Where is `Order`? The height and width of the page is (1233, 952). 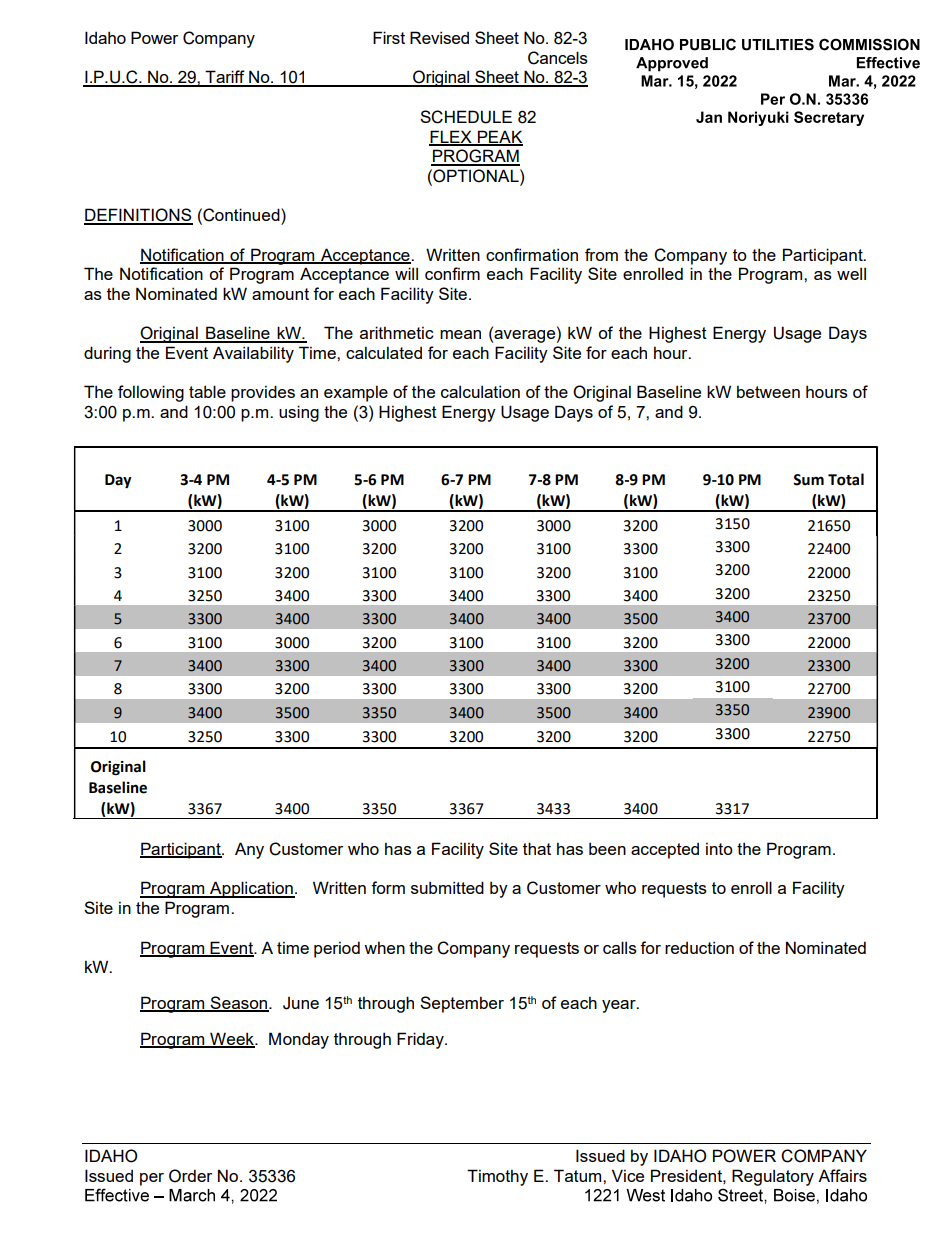
Order is located at coordinates (190, 1176).
